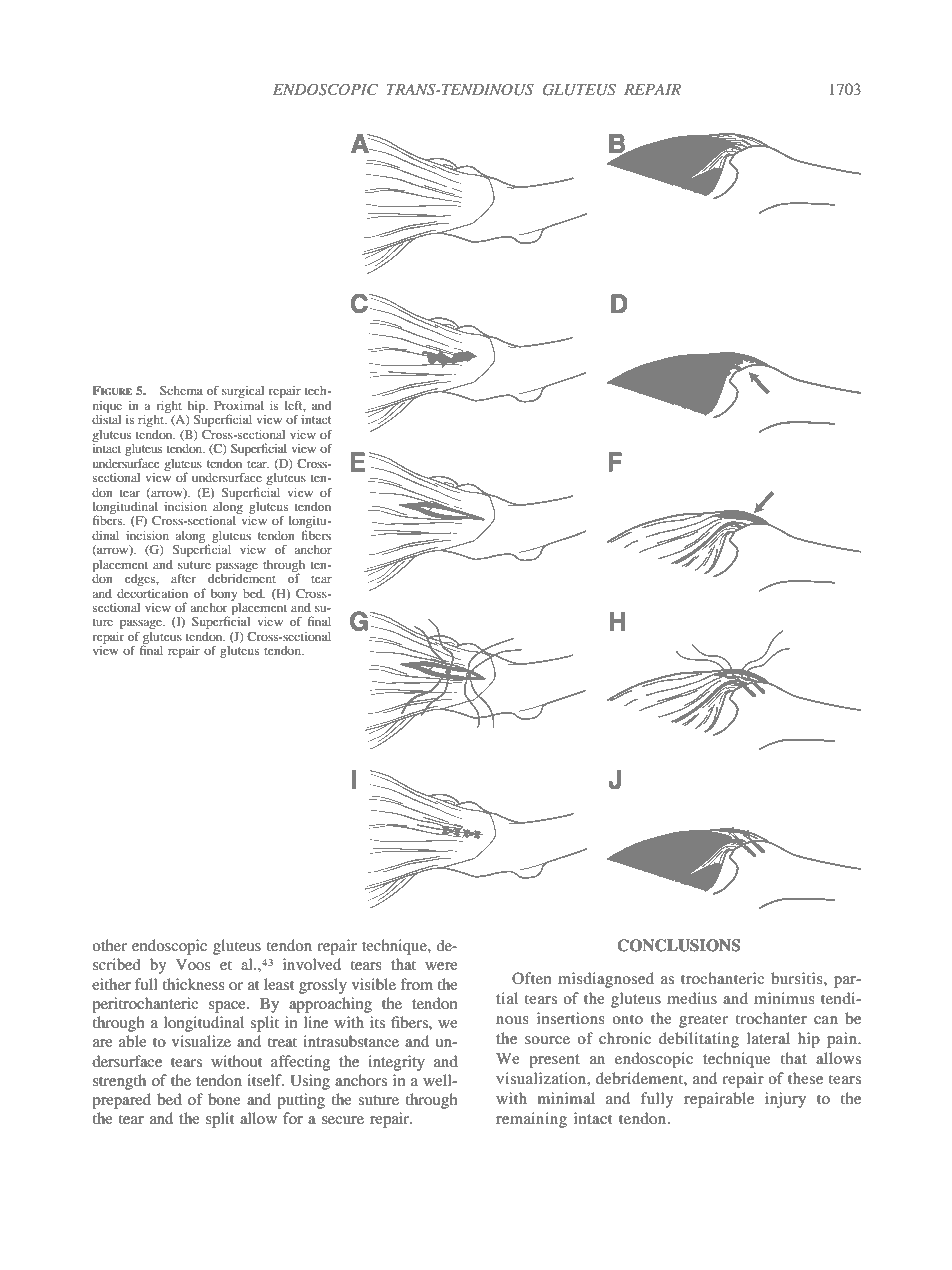 This screenshot has width=952, height=1270. I want to click on injury, so click(785, 1100).
